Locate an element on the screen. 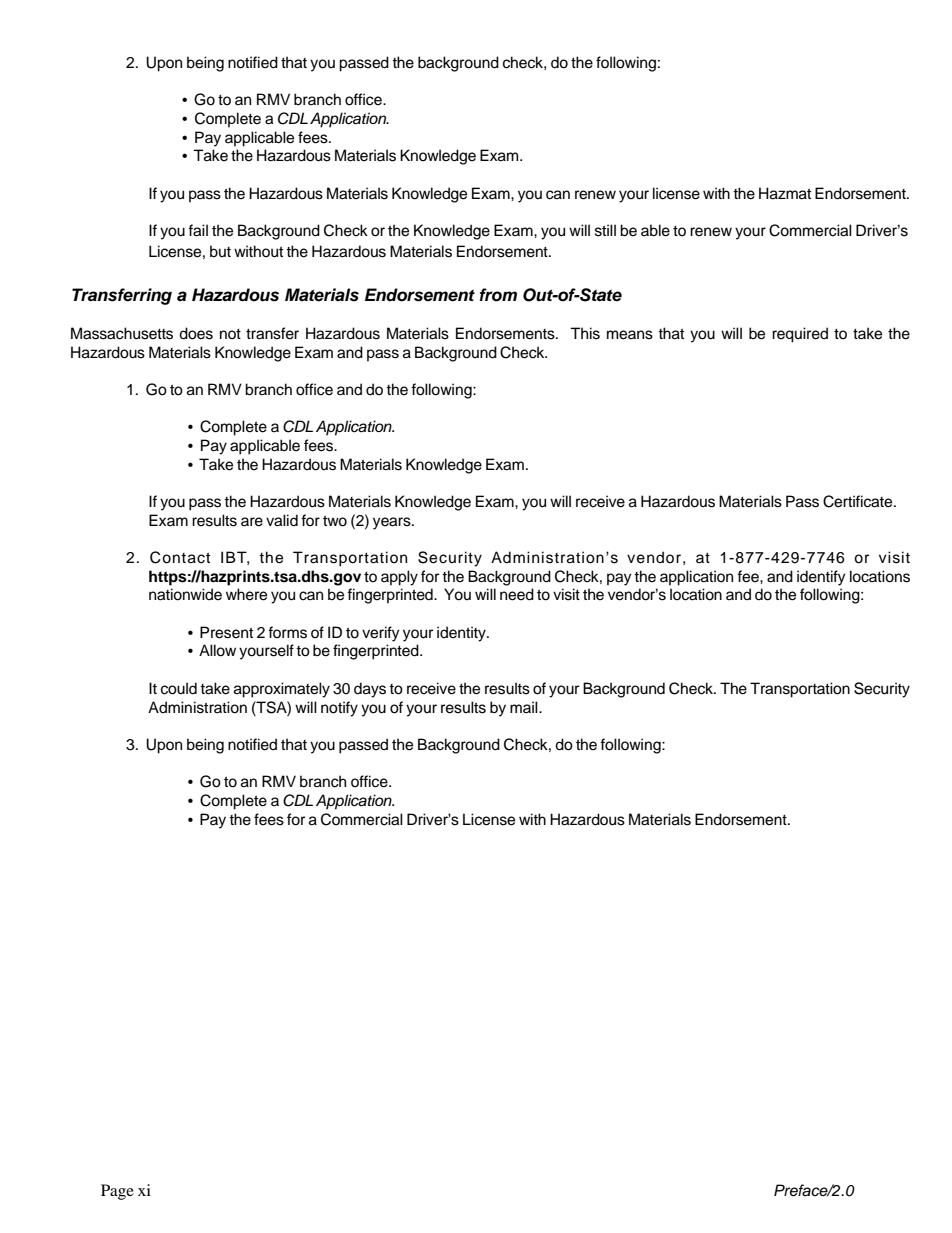 The width and height of the screenshot is (952, 1233). notify is located at coordinates (339, 709).
